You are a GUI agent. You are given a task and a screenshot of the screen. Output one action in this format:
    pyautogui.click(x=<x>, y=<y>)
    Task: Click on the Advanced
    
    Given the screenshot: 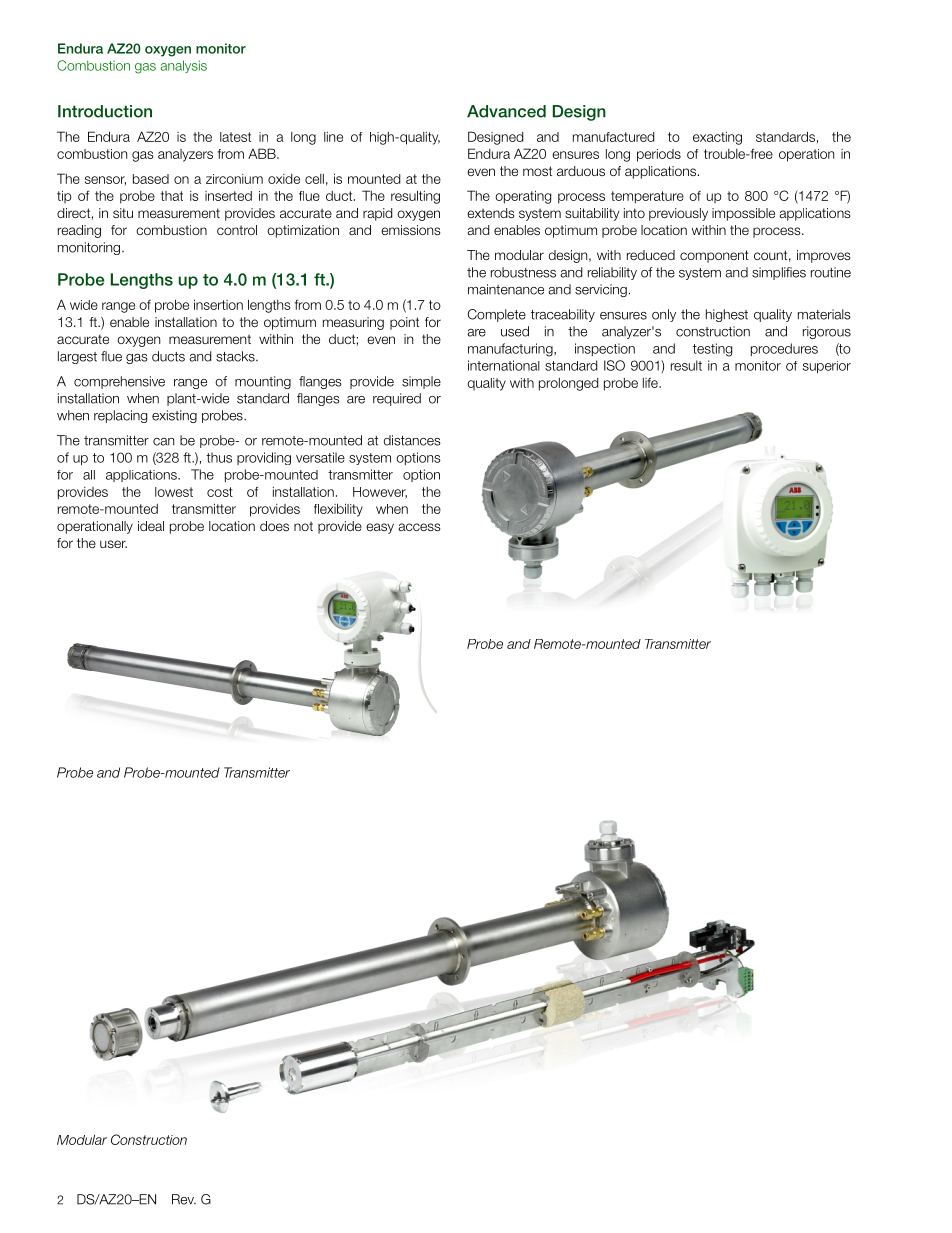 What is the action you would take?
    pyautogui.click(x=506, y=111)
